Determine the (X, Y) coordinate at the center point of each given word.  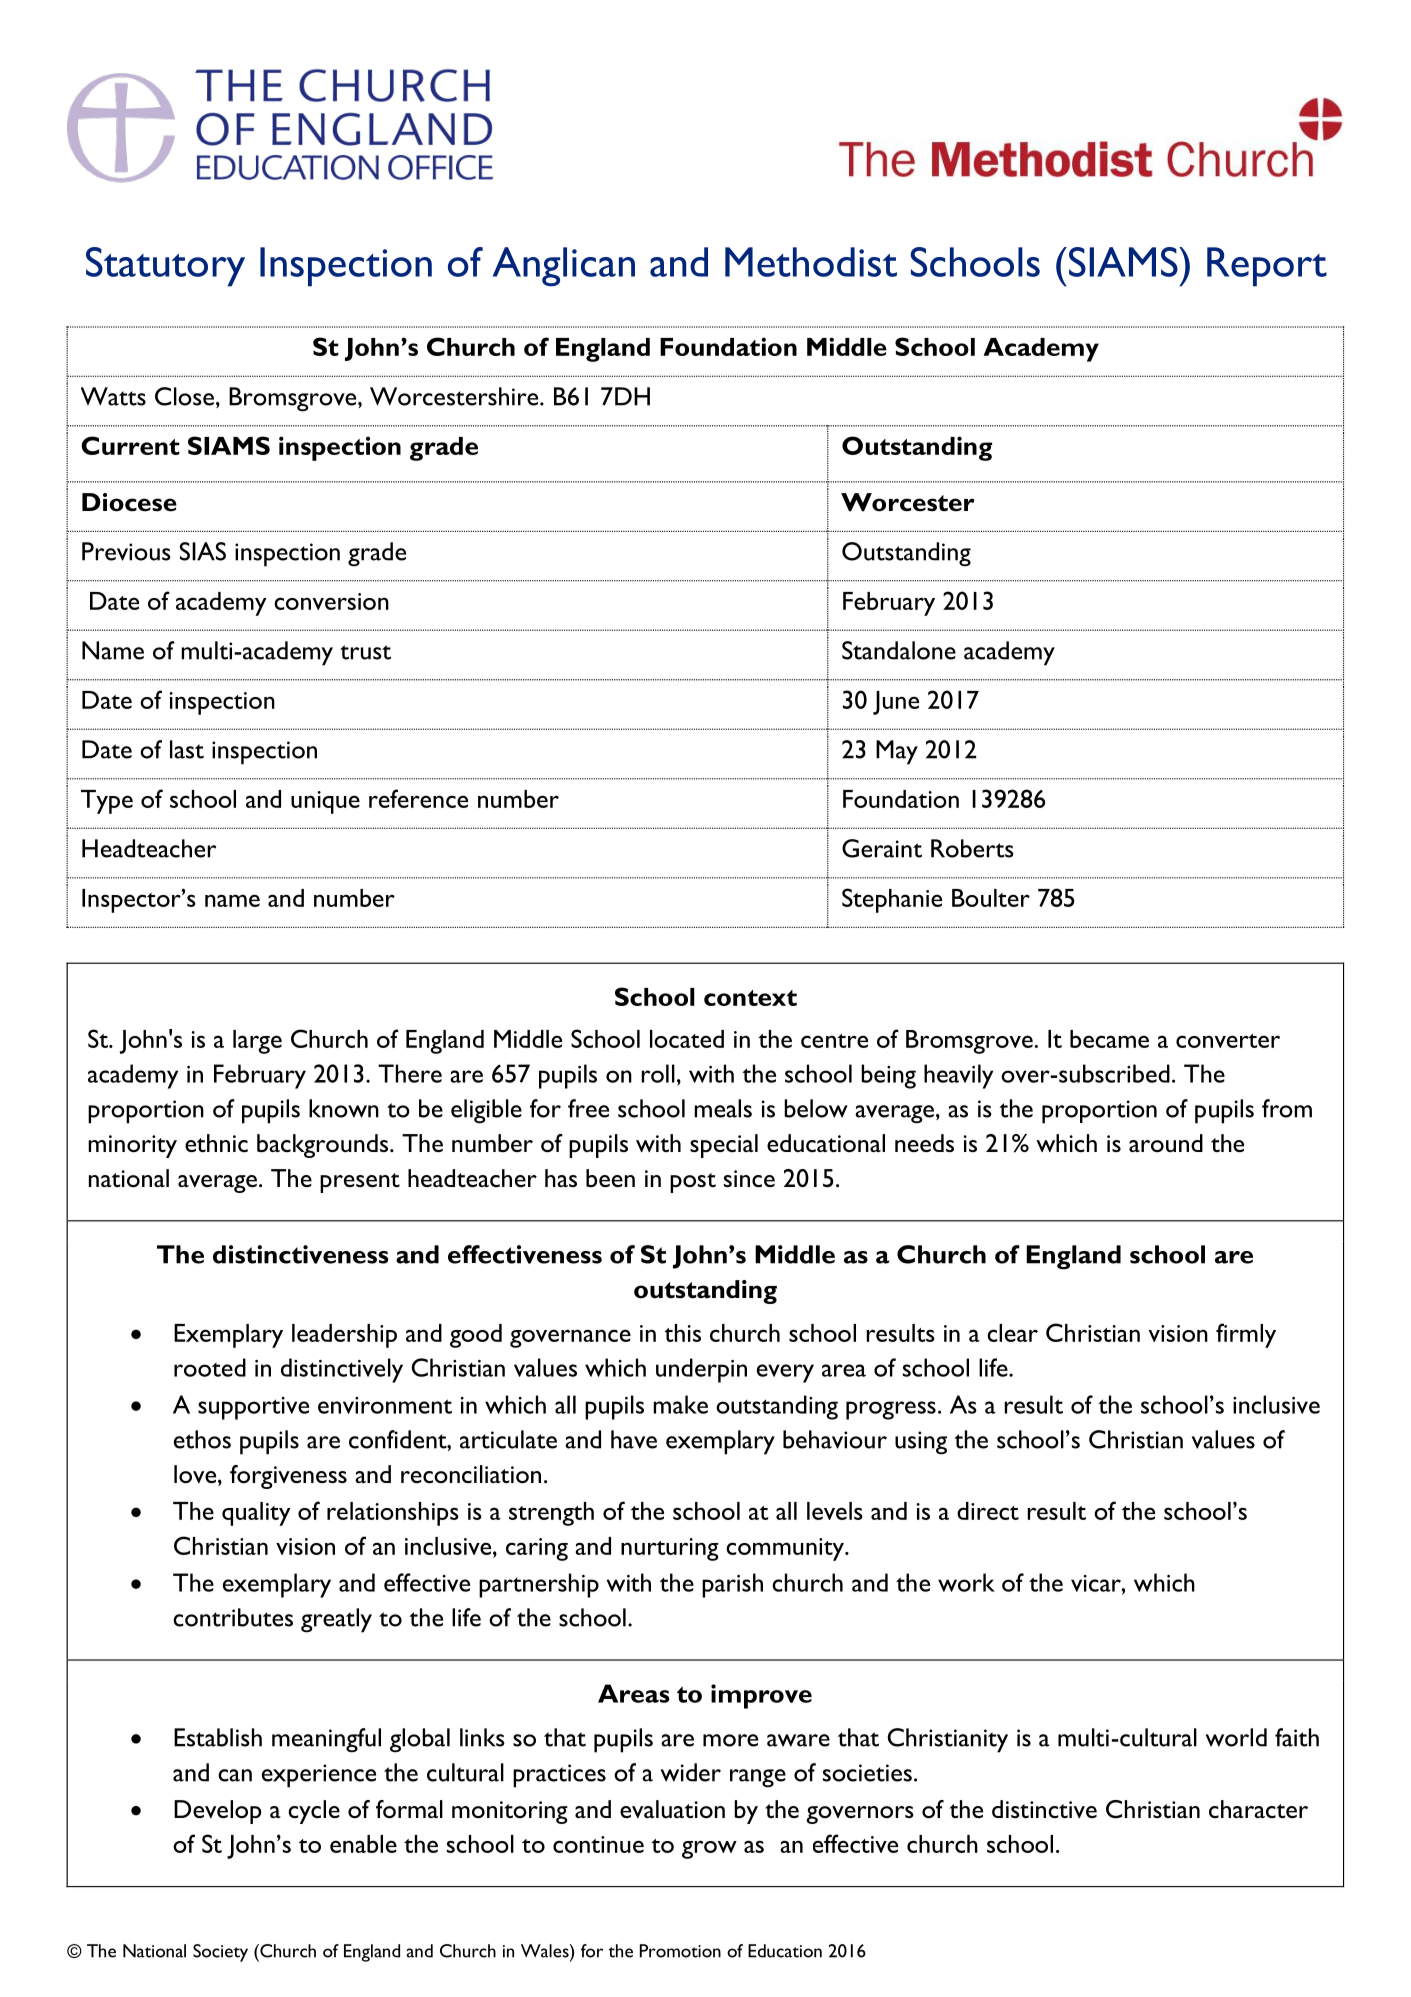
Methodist (811, 262)
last (187, 749)
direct (988, 1511)
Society (220, 1953)
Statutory (165, 267)
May (897, 752)
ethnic (216, 1143)
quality (256, 1514)
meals (723, 1108)
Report (1267, 267)
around (1166, 1143)
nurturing (670, 1549)
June (896, 703)
